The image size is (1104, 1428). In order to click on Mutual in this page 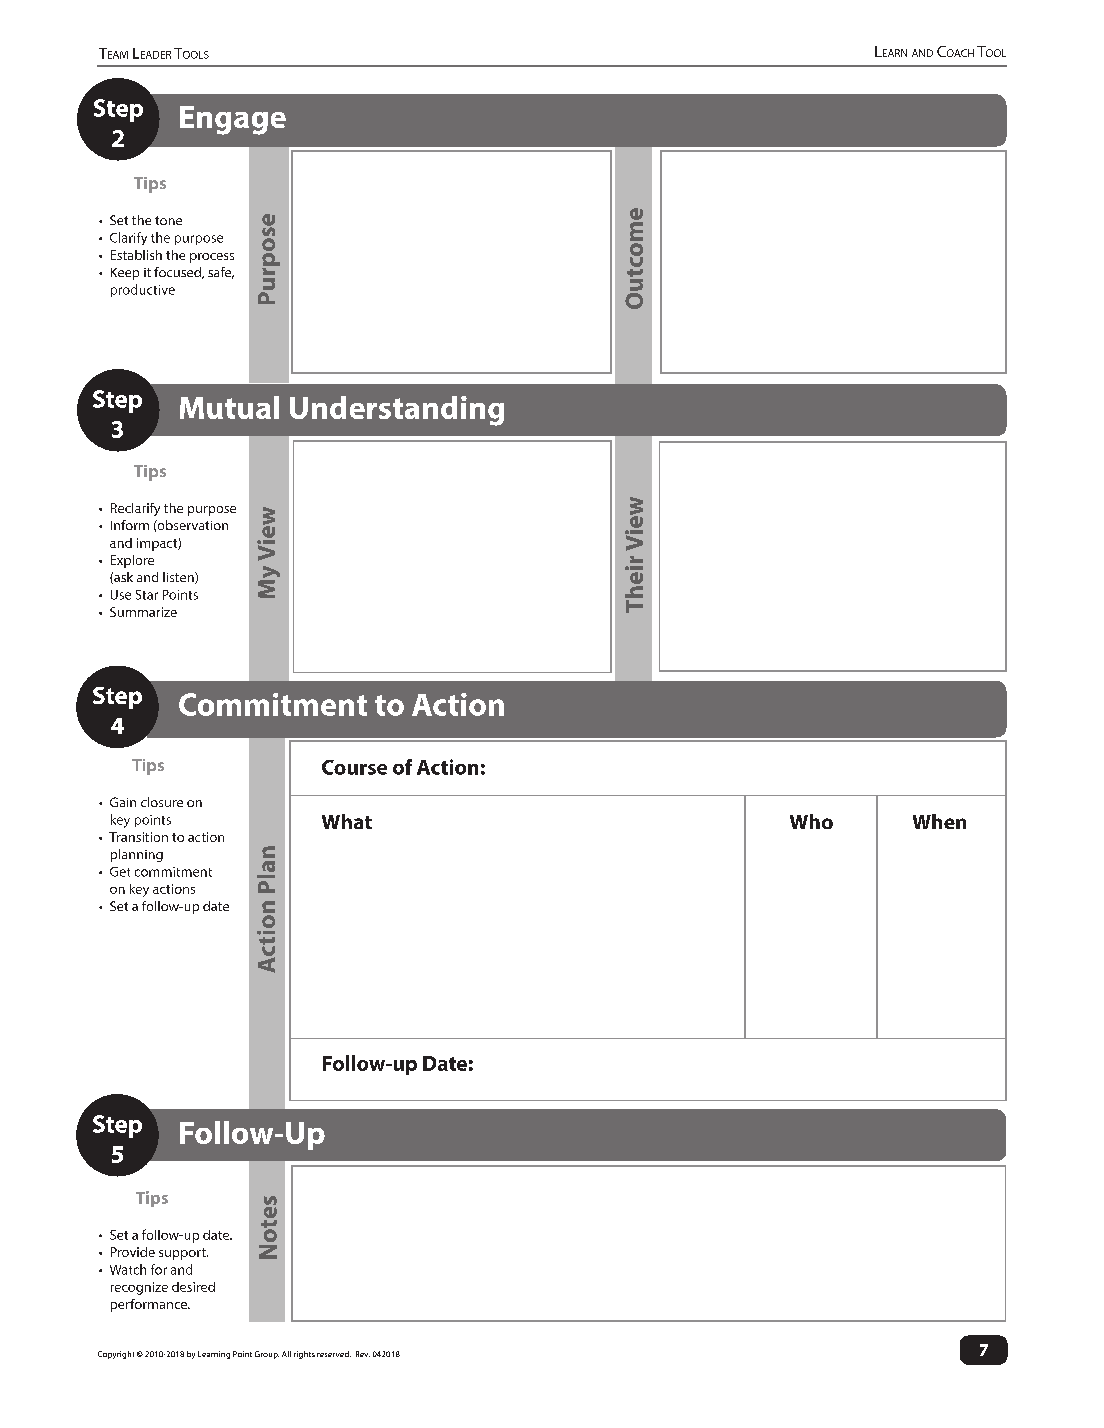, I will do `click(229, 407)`.
